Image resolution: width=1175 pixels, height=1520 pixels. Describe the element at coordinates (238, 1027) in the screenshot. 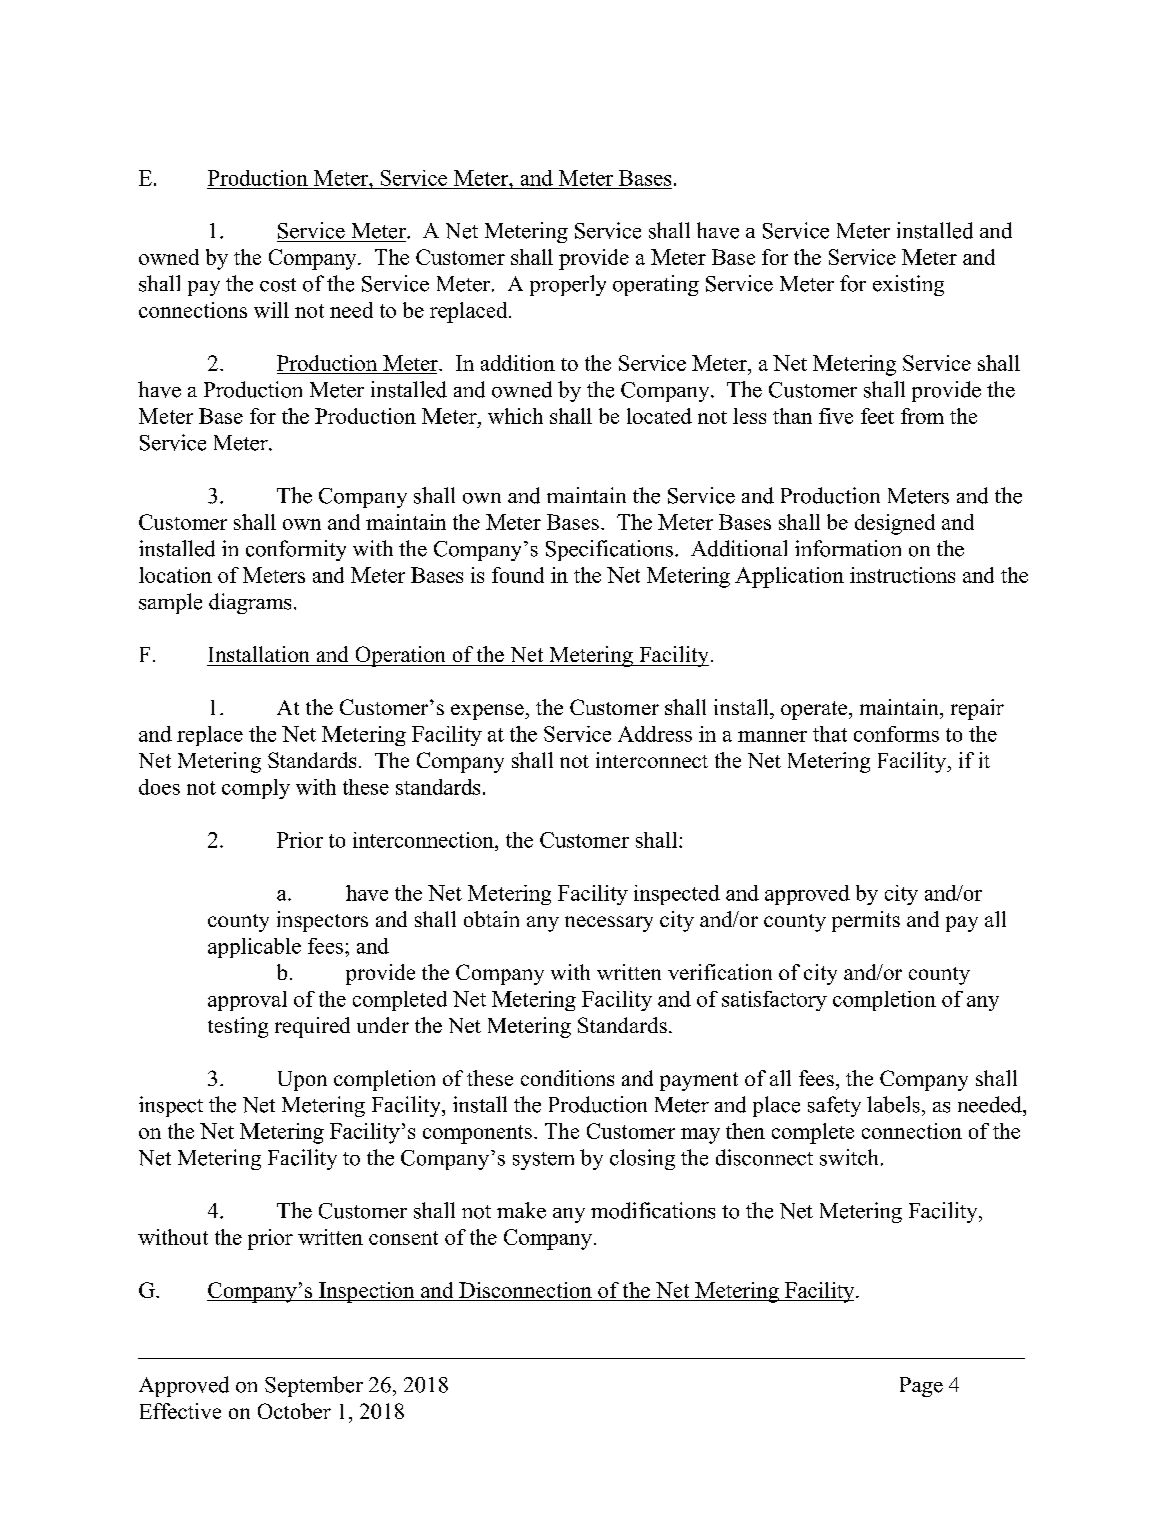

I see `testing` at that location.
